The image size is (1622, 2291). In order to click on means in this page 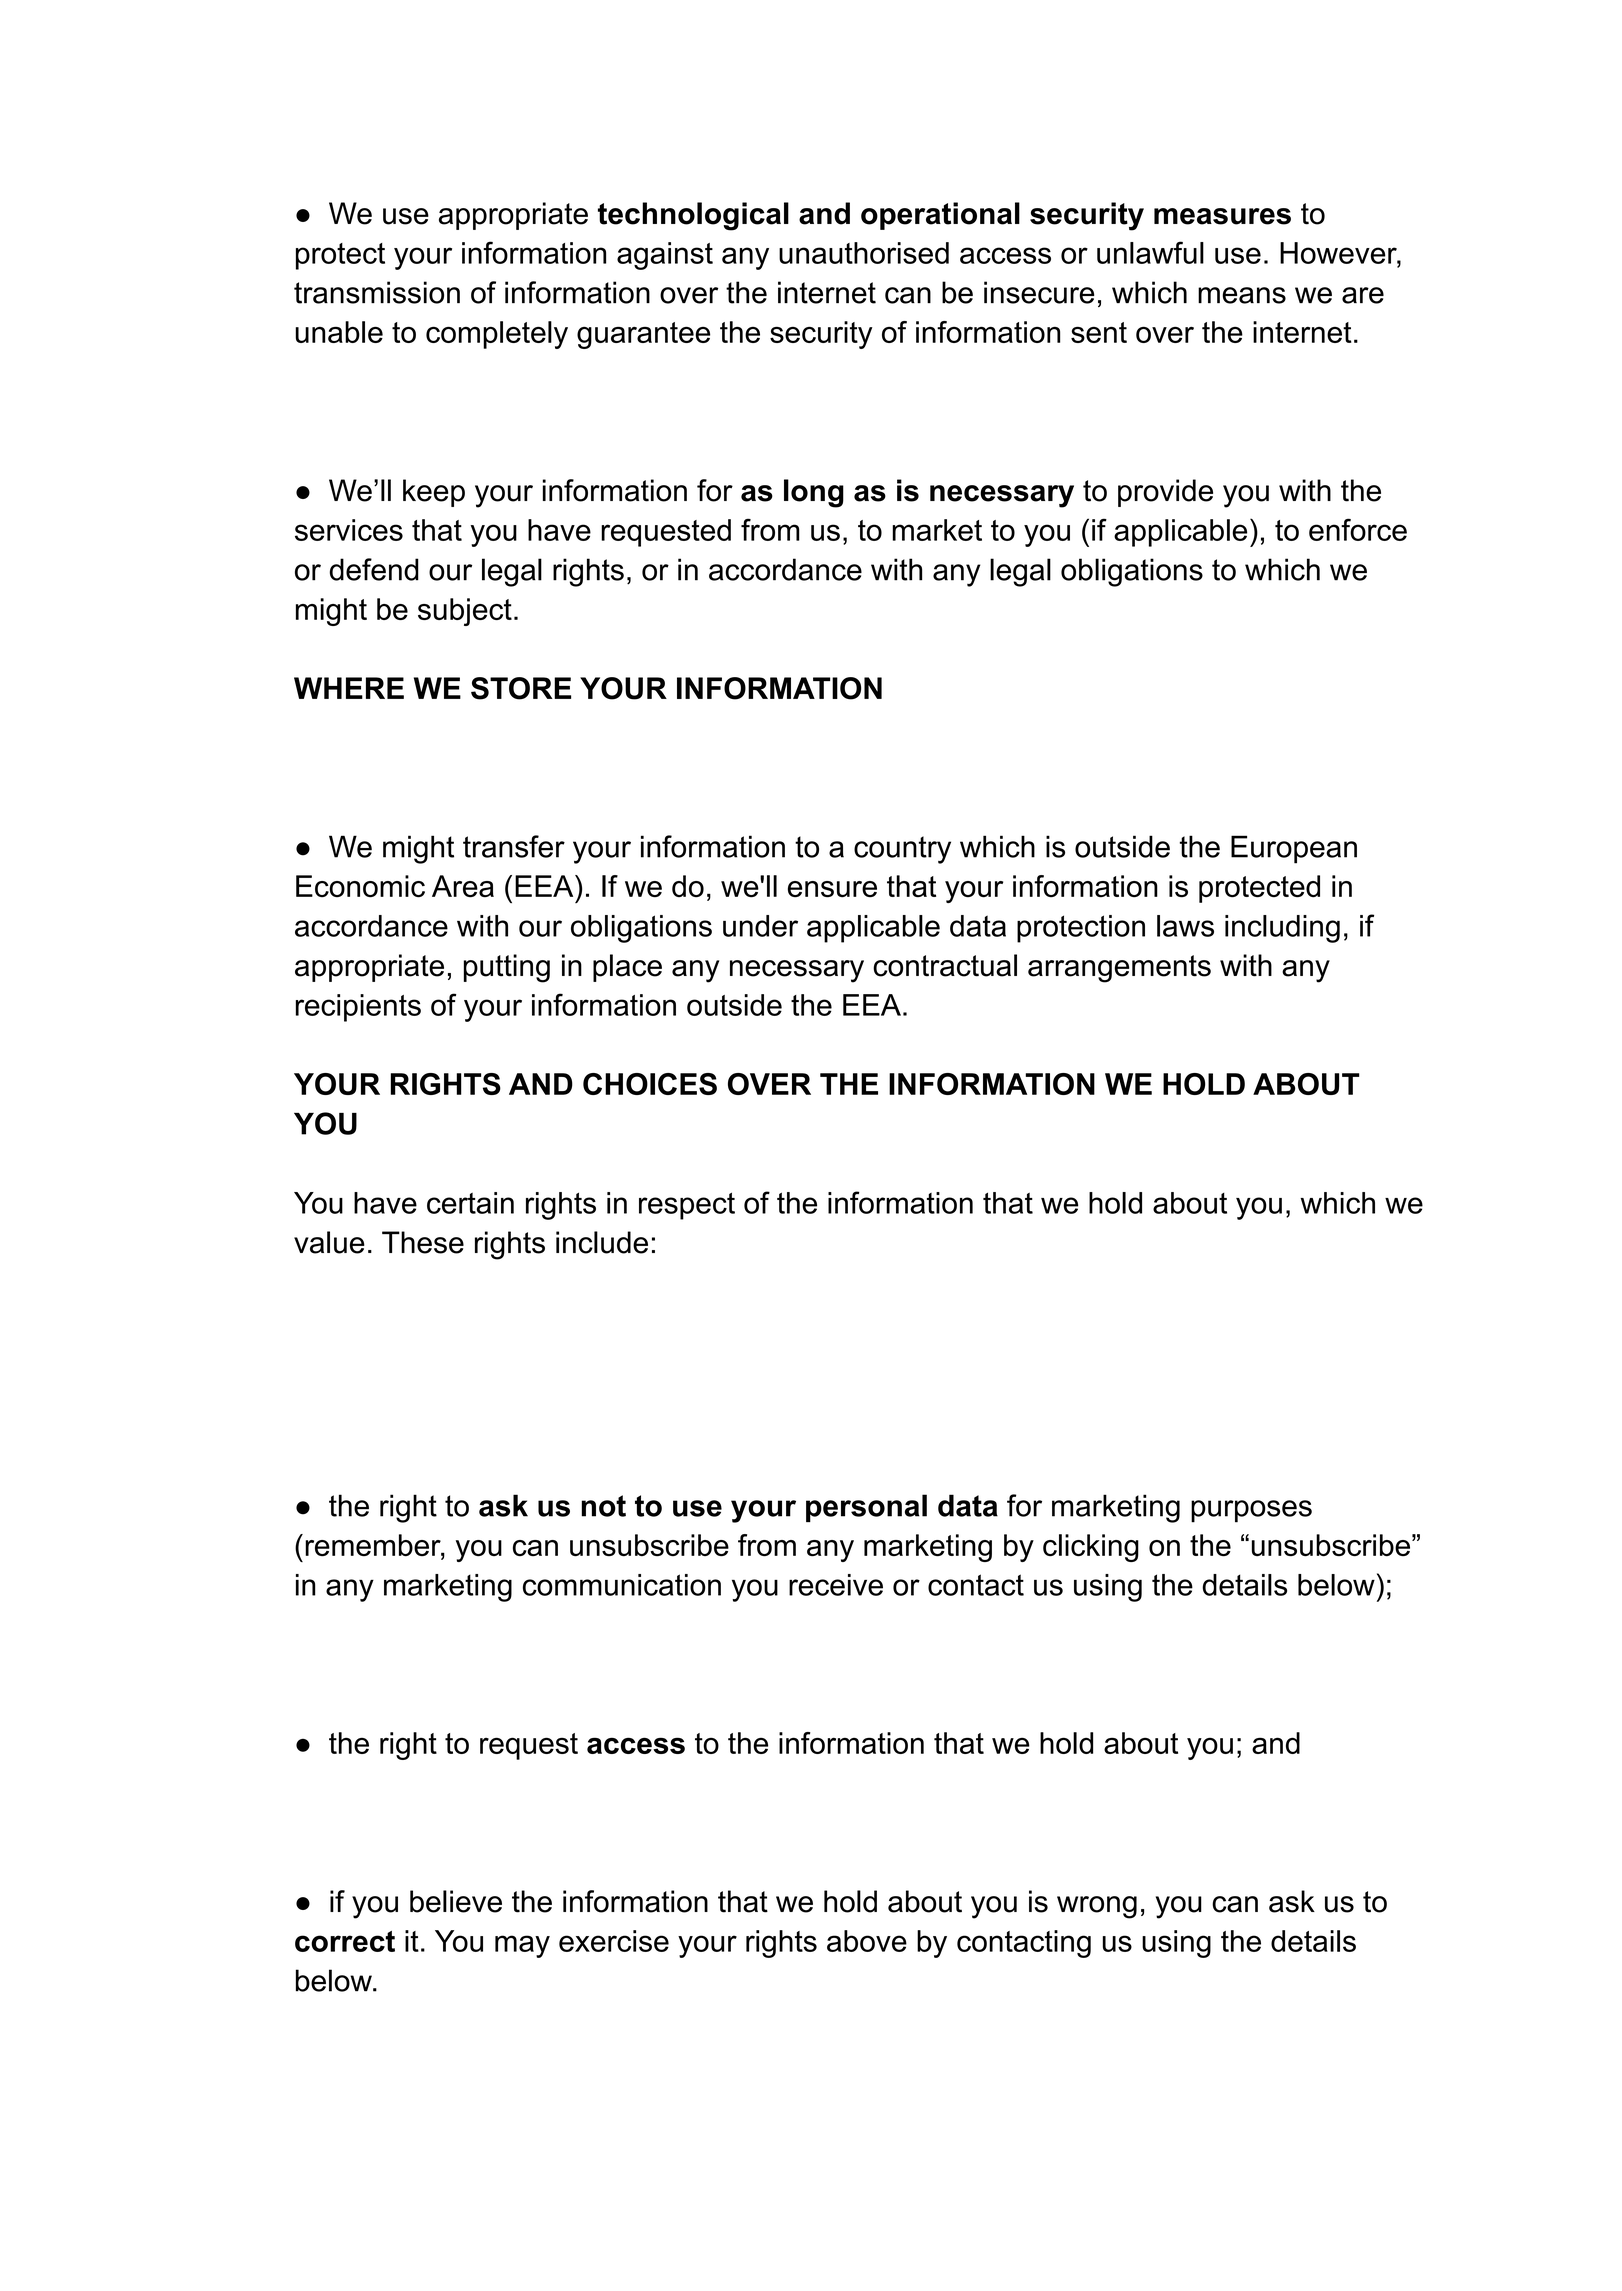, I will do `click(1242, 295)`.
